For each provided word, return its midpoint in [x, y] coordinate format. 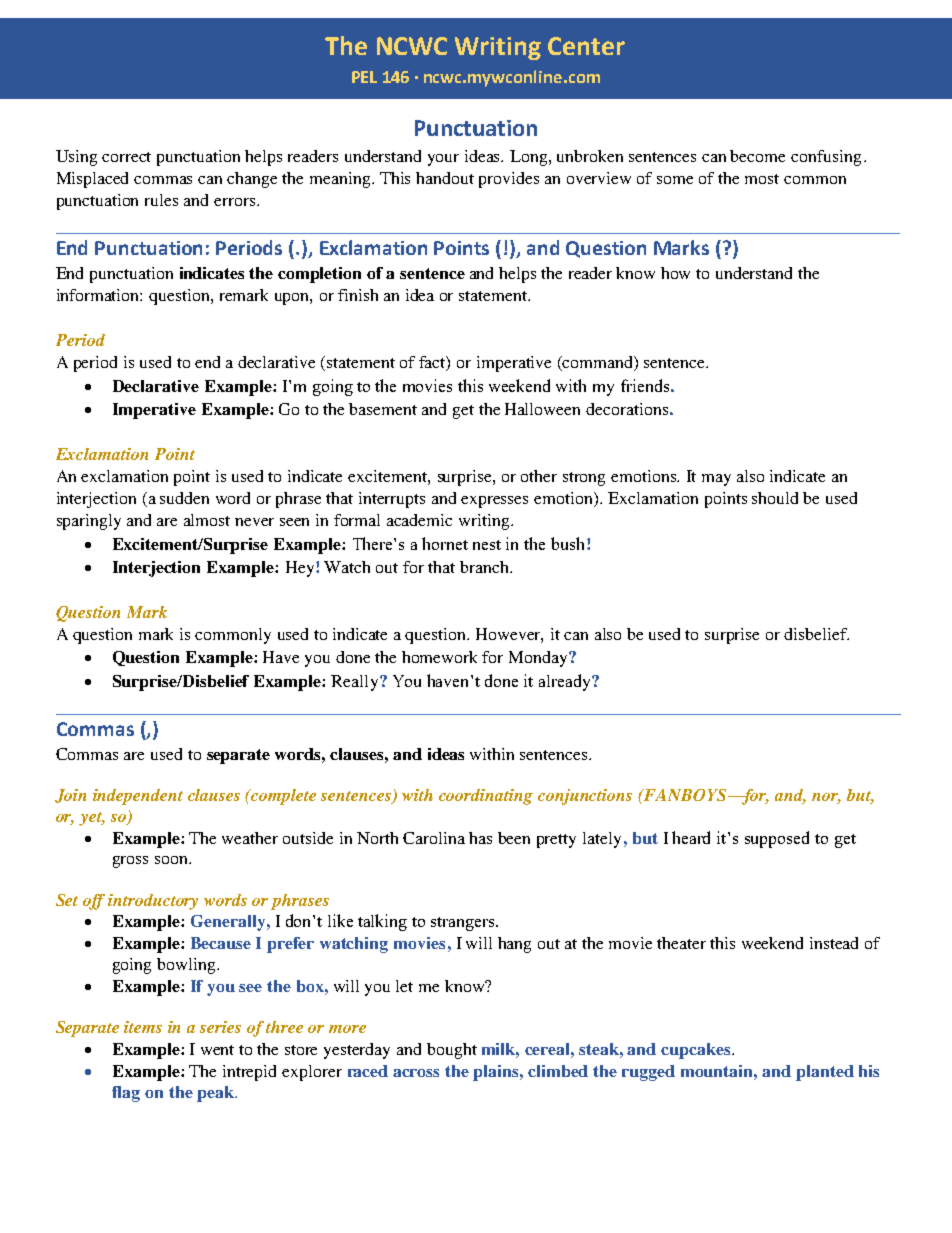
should [775, 498]
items [143, 1027]
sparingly [89, 522]
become [757, 156]
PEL [364, 77]
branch [485, 567]
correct [126, 157]
